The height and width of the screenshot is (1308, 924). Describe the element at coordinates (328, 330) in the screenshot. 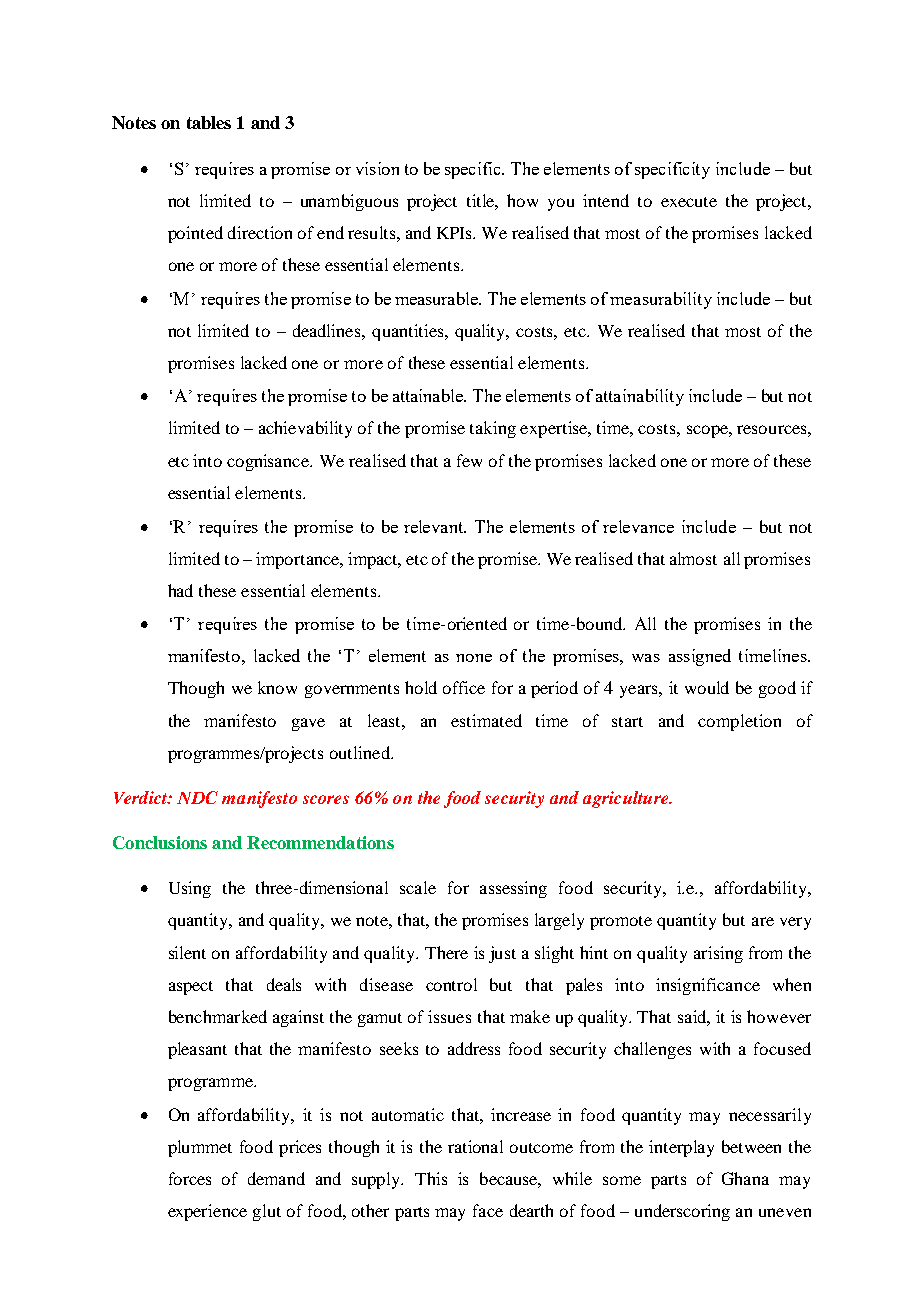

I see `deadlines` at that location.
